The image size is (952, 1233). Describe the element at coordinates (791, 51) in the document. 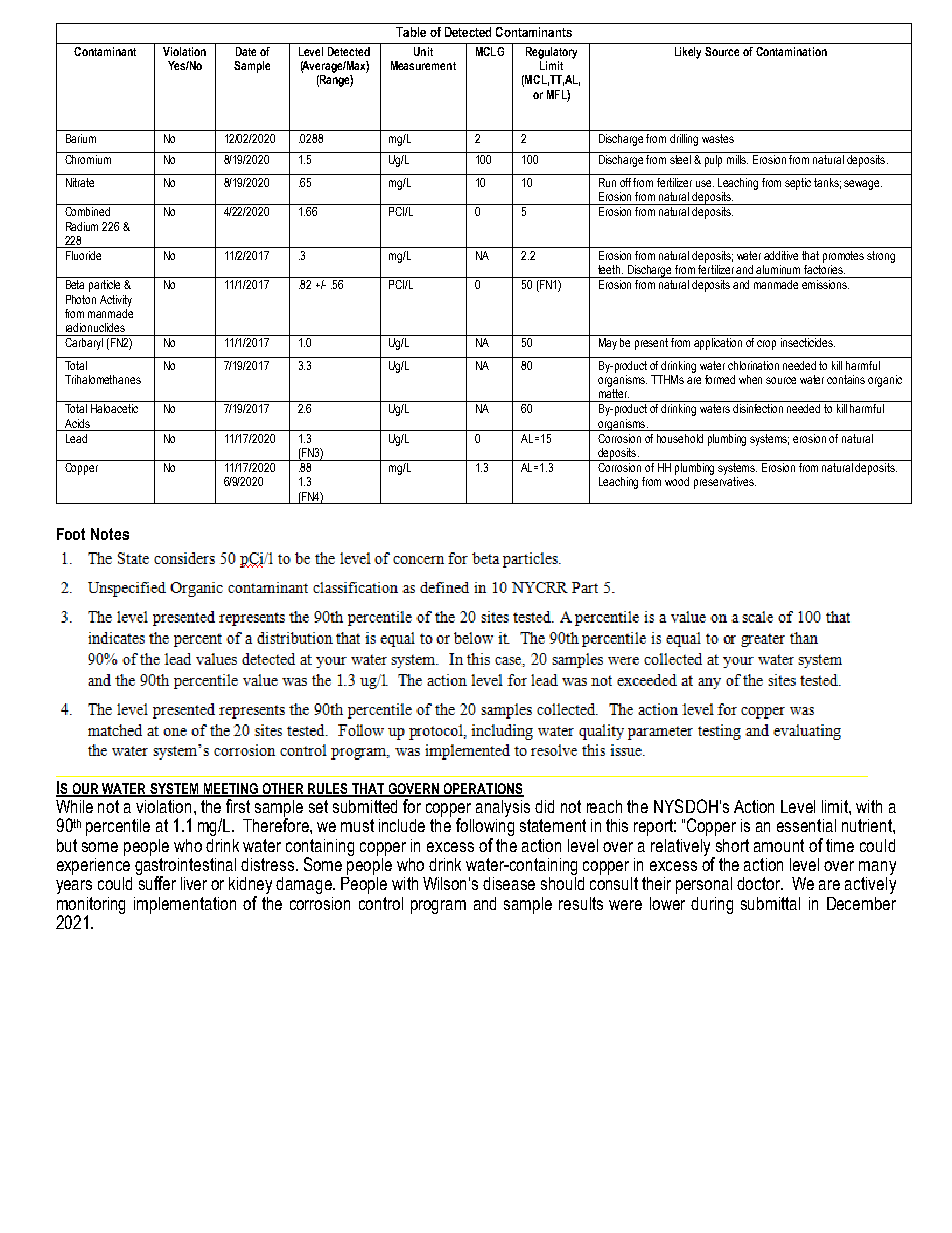

I see `Contamination` at that location.
